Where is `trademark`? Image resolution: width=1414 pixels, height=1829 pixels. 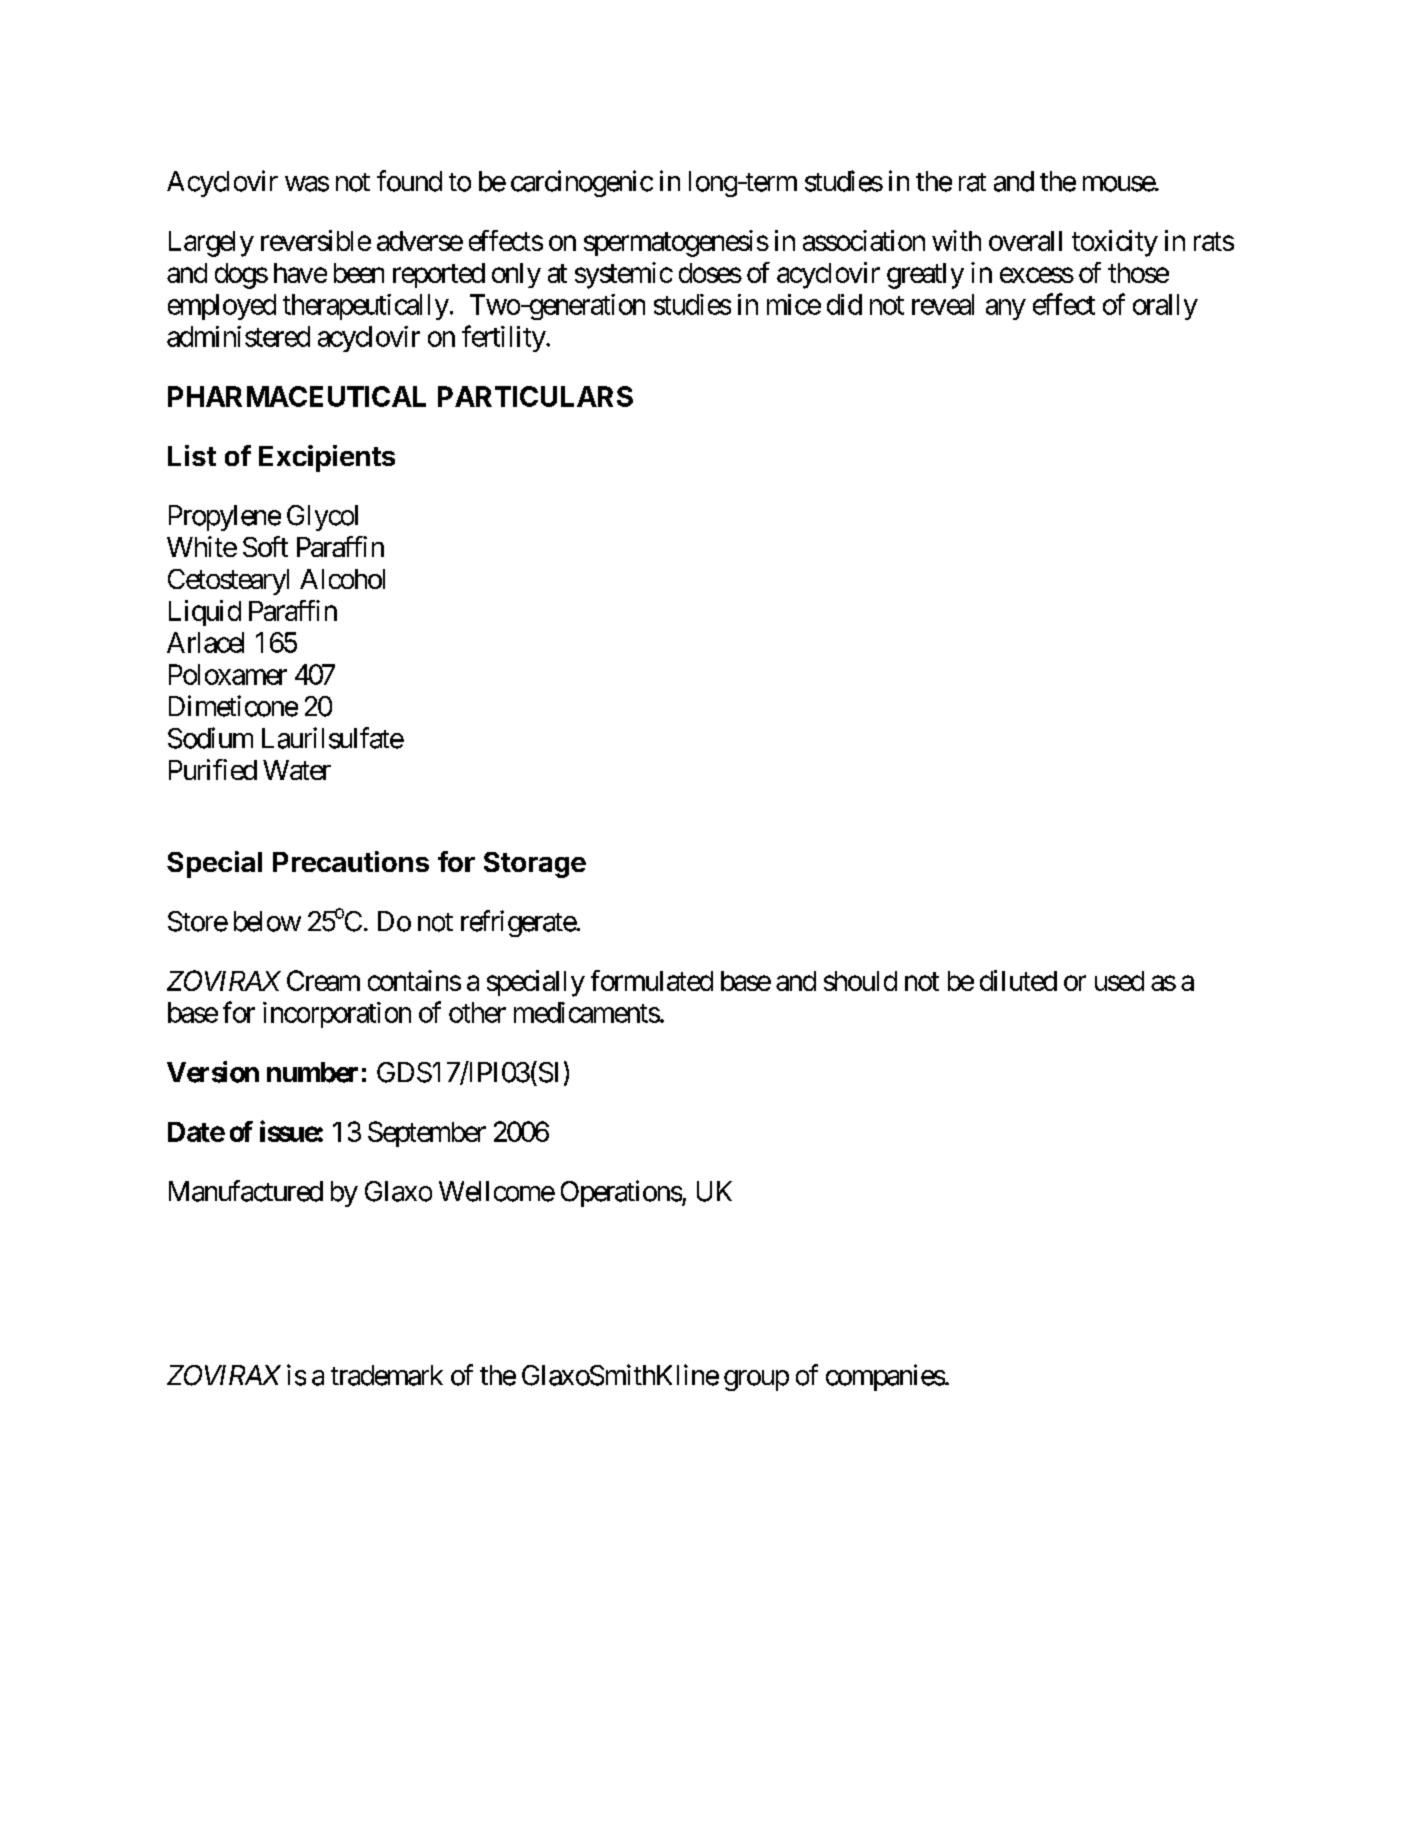
trademark is located at coordinates (387, 1375).
